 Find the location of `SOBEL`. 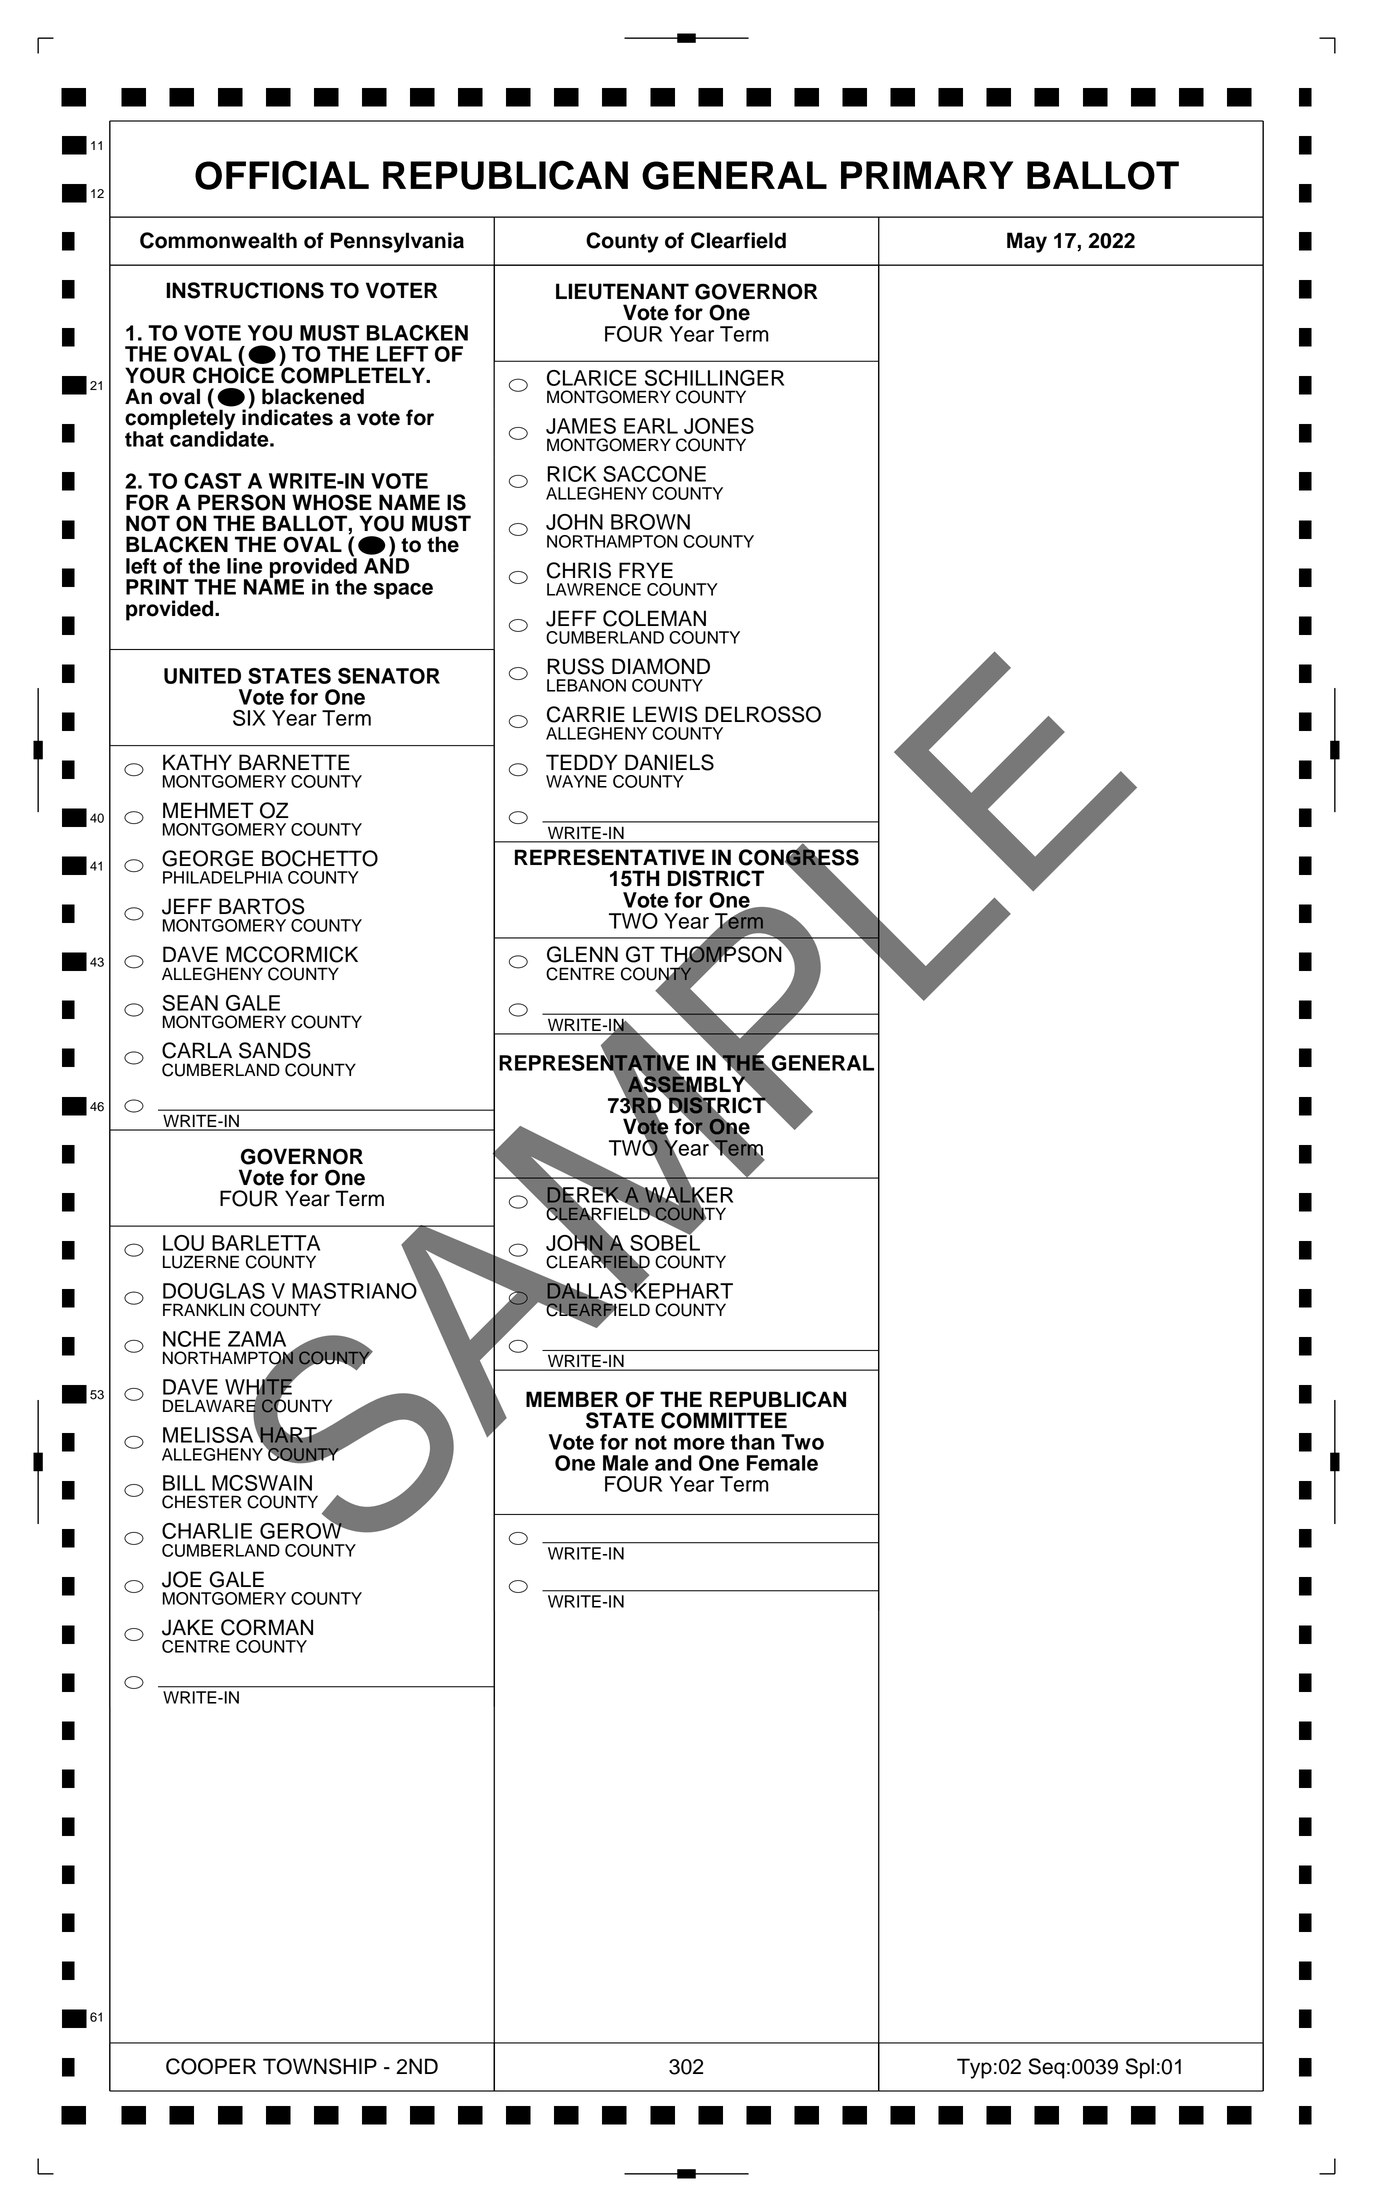

SOBEL is located at coordinates (665, 1241).
